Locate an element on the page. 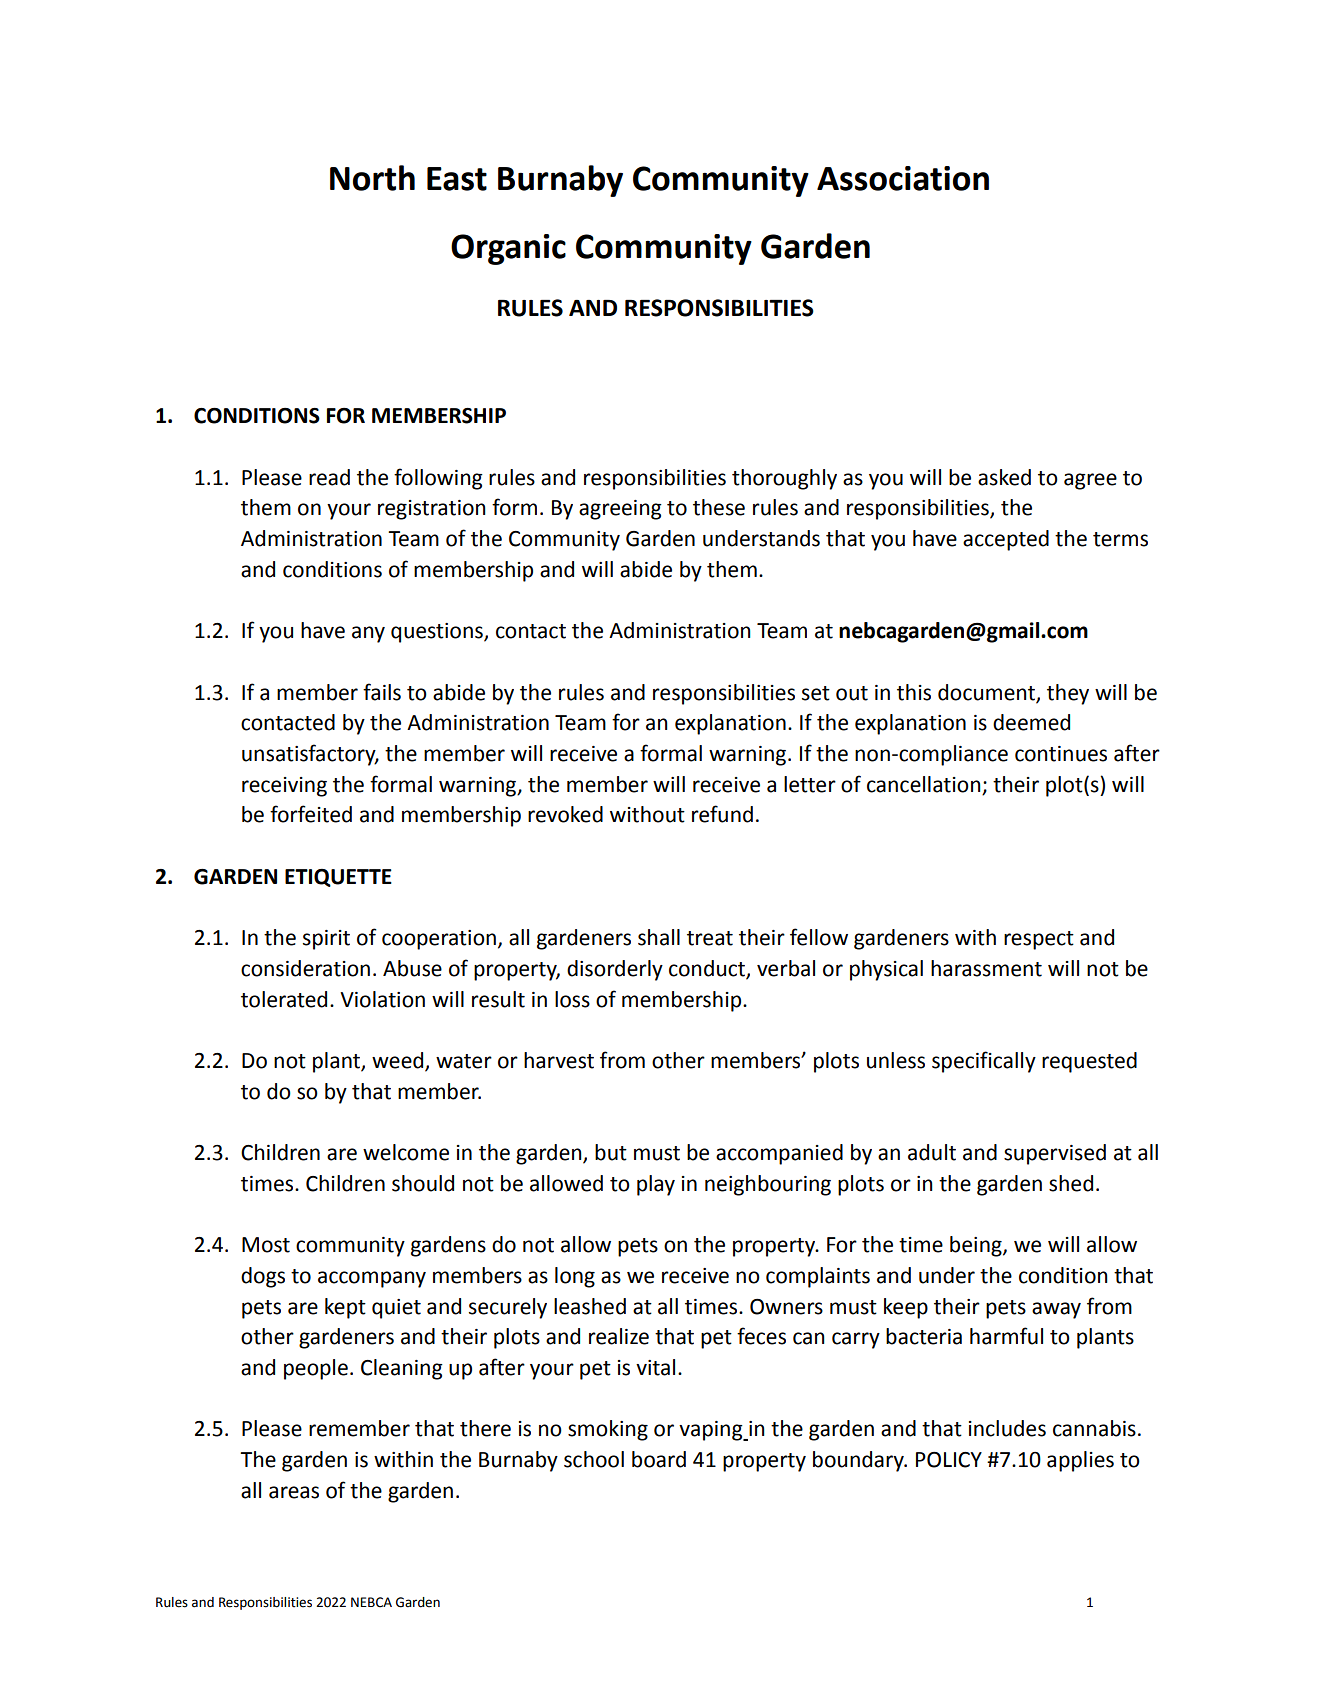 The image size is (1319, 1706). North is located at coordinates (372, 178).
